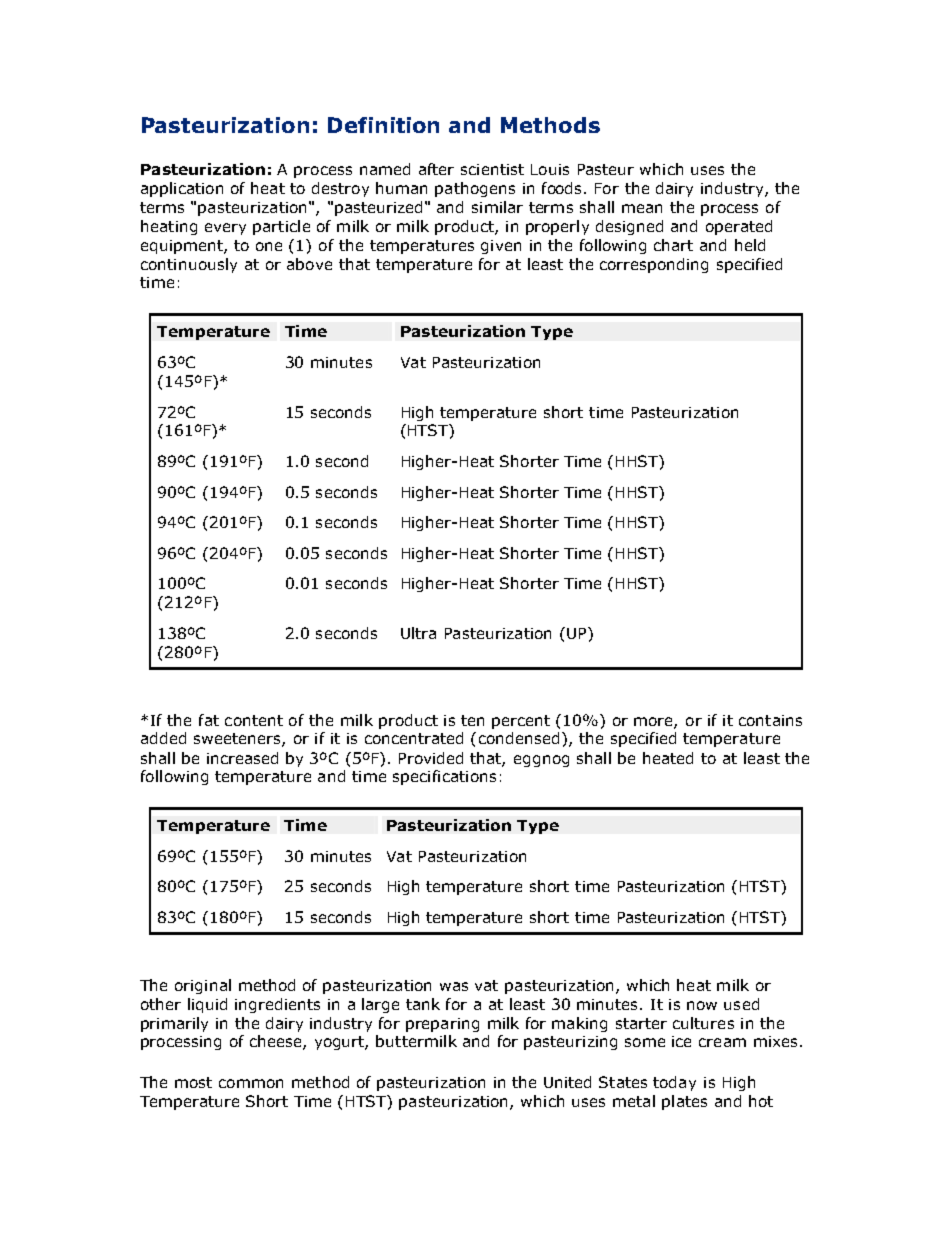  Describe the element at coordinates (492, 169) in the screenshot. I see `scientist` at that location.
